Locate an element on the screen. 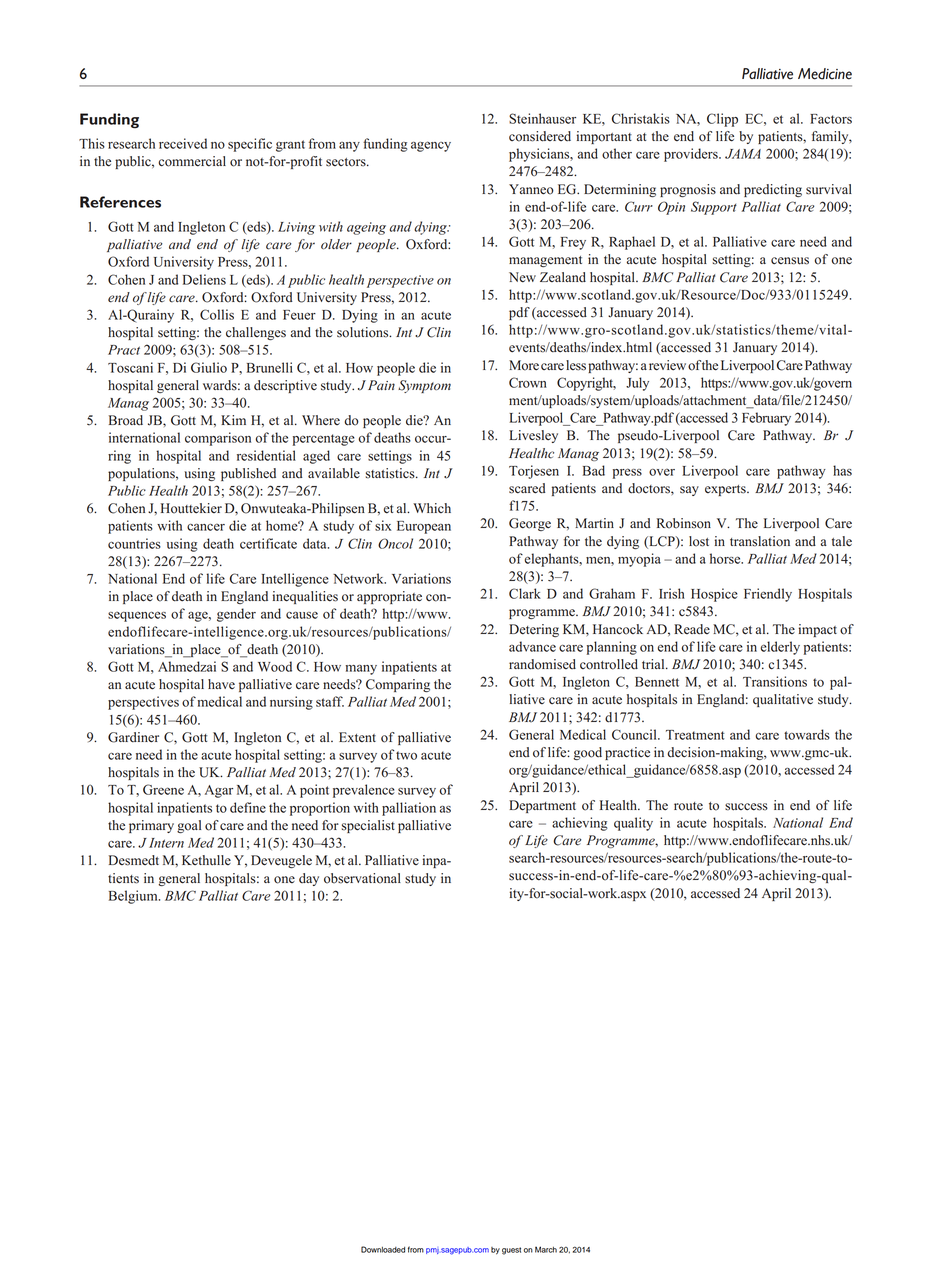 The height and width of the screenshot is (1270, 952). Downloaded is located at coordinates (383, 1249).
